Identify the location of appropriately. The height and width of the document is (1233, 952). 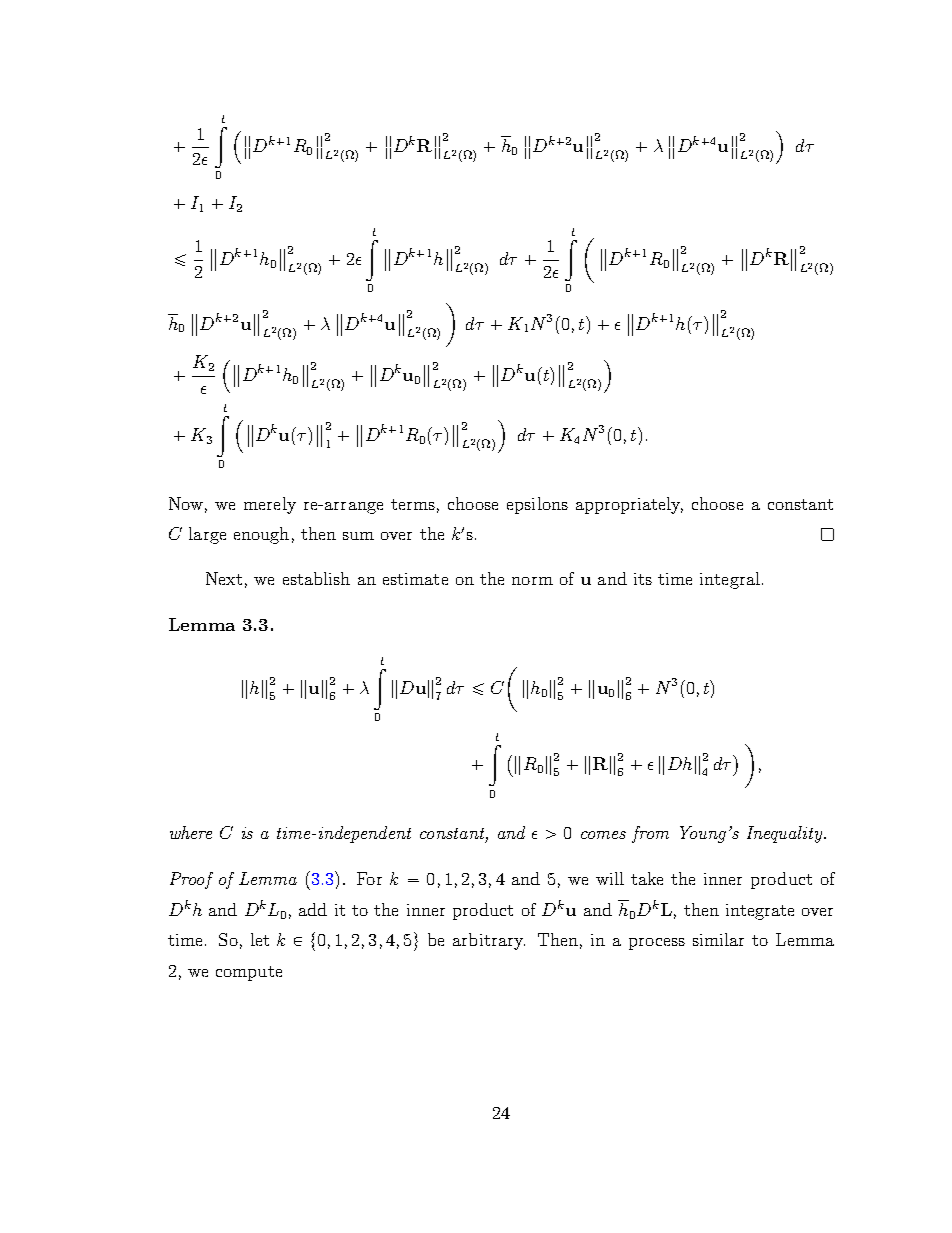
(629, 505).
